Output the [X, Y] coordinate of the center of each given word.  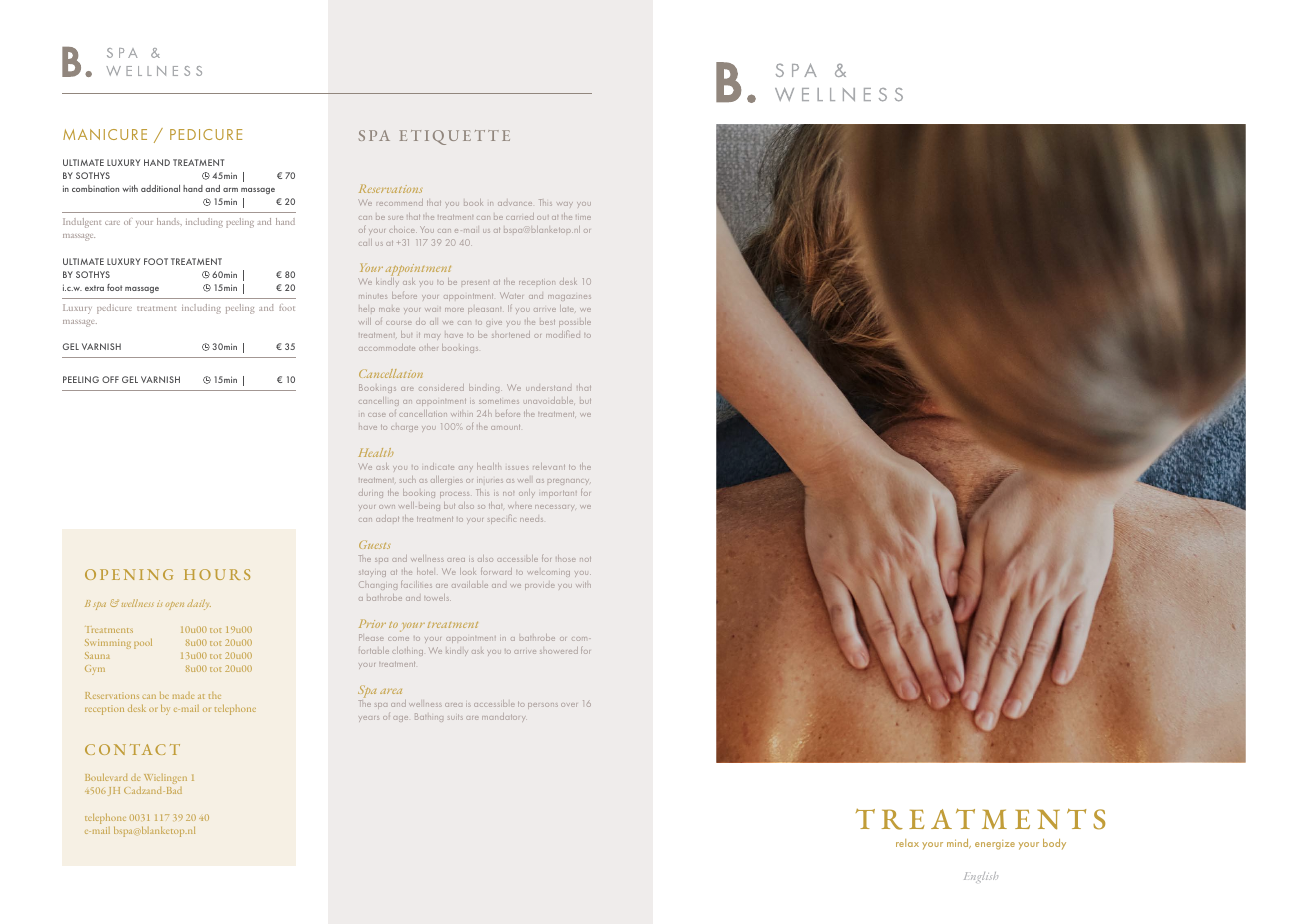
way [565, 204]
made [183, 695]
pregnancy [568, 482]
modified [563, 334]
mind [959, 844]
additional [160, 188]
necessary [554, 507]
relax [907, 843]
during [371, 493]
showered [559, 650]
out [543, 218]
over [569, 705]
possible [575, 322]
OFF [110, 379]
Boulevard [106, 777]
